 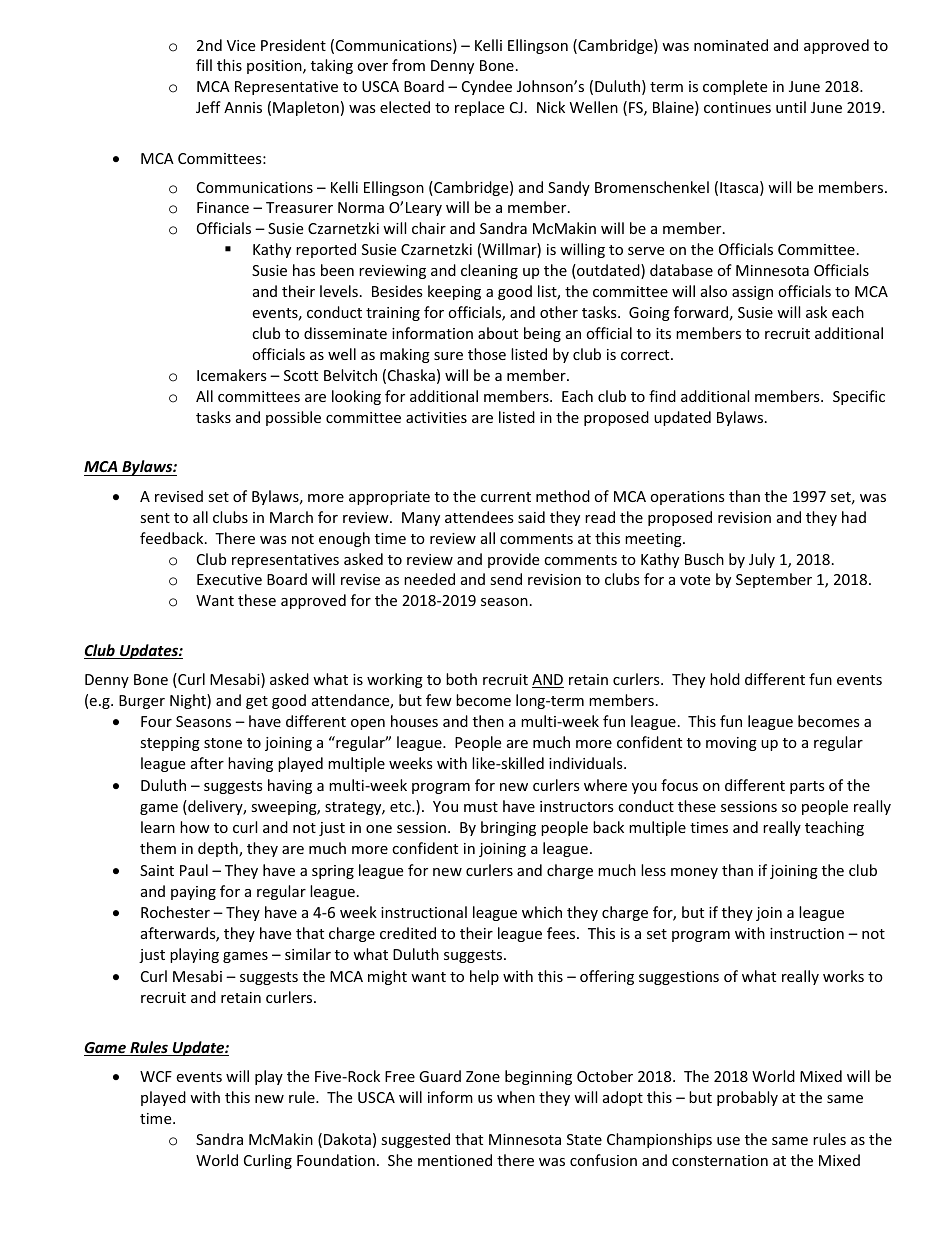 I want to click on when, so click(x=516, y=1097).
